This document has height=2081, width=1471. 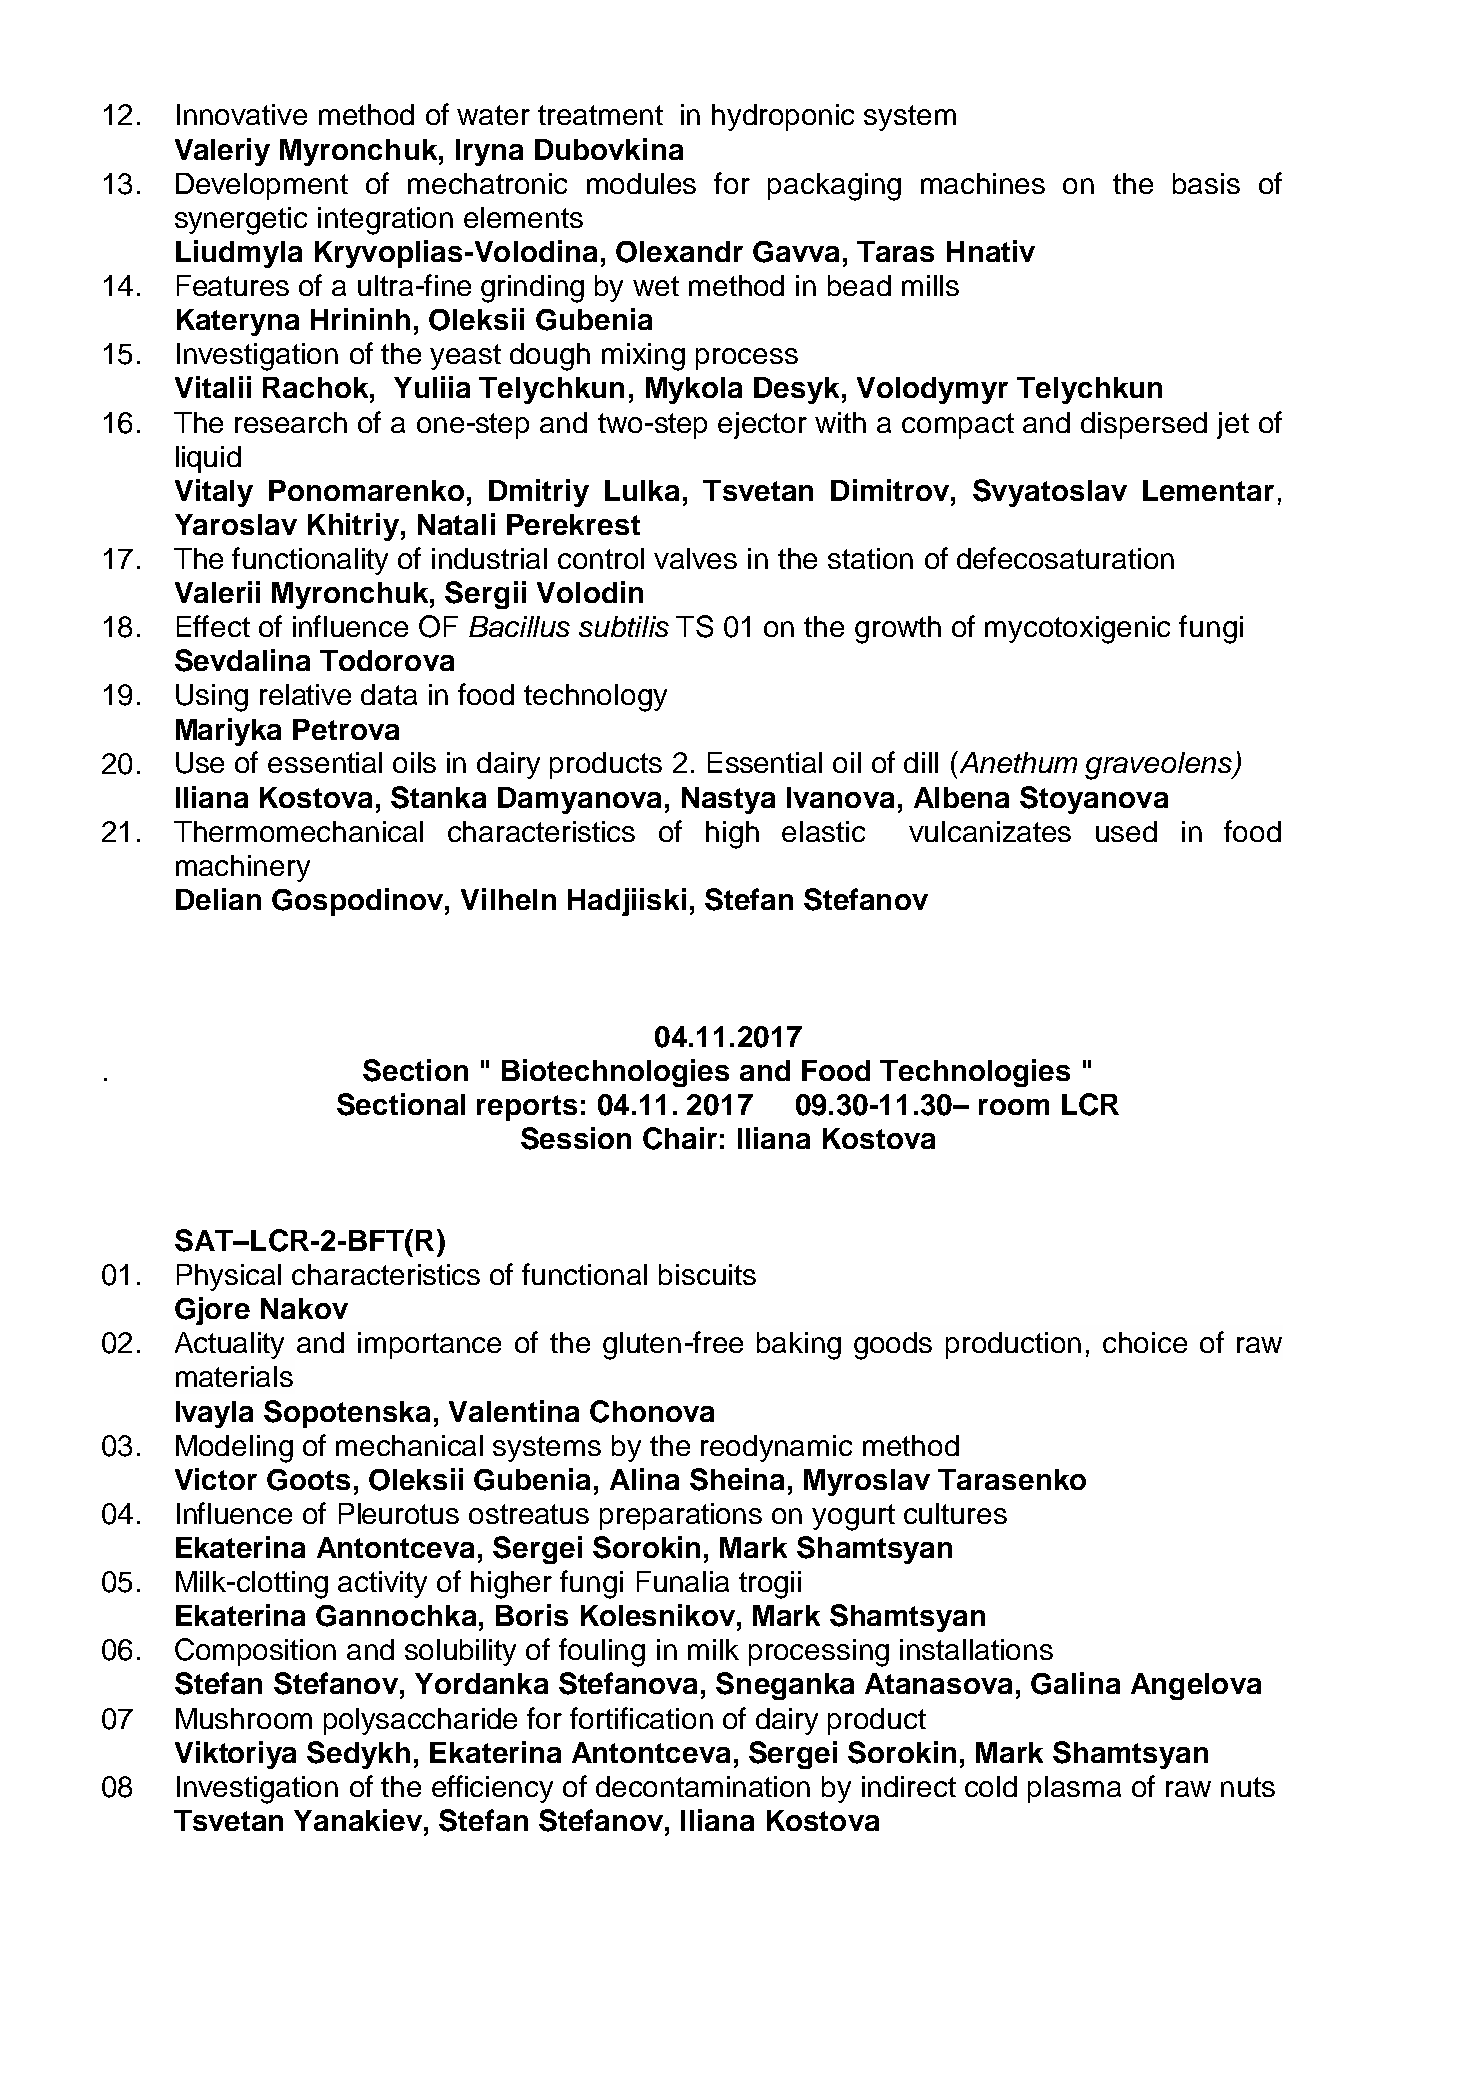 What do you see at coordinates (695, 558) in the document?
I see `valves` at bounding box center [695, 558].
